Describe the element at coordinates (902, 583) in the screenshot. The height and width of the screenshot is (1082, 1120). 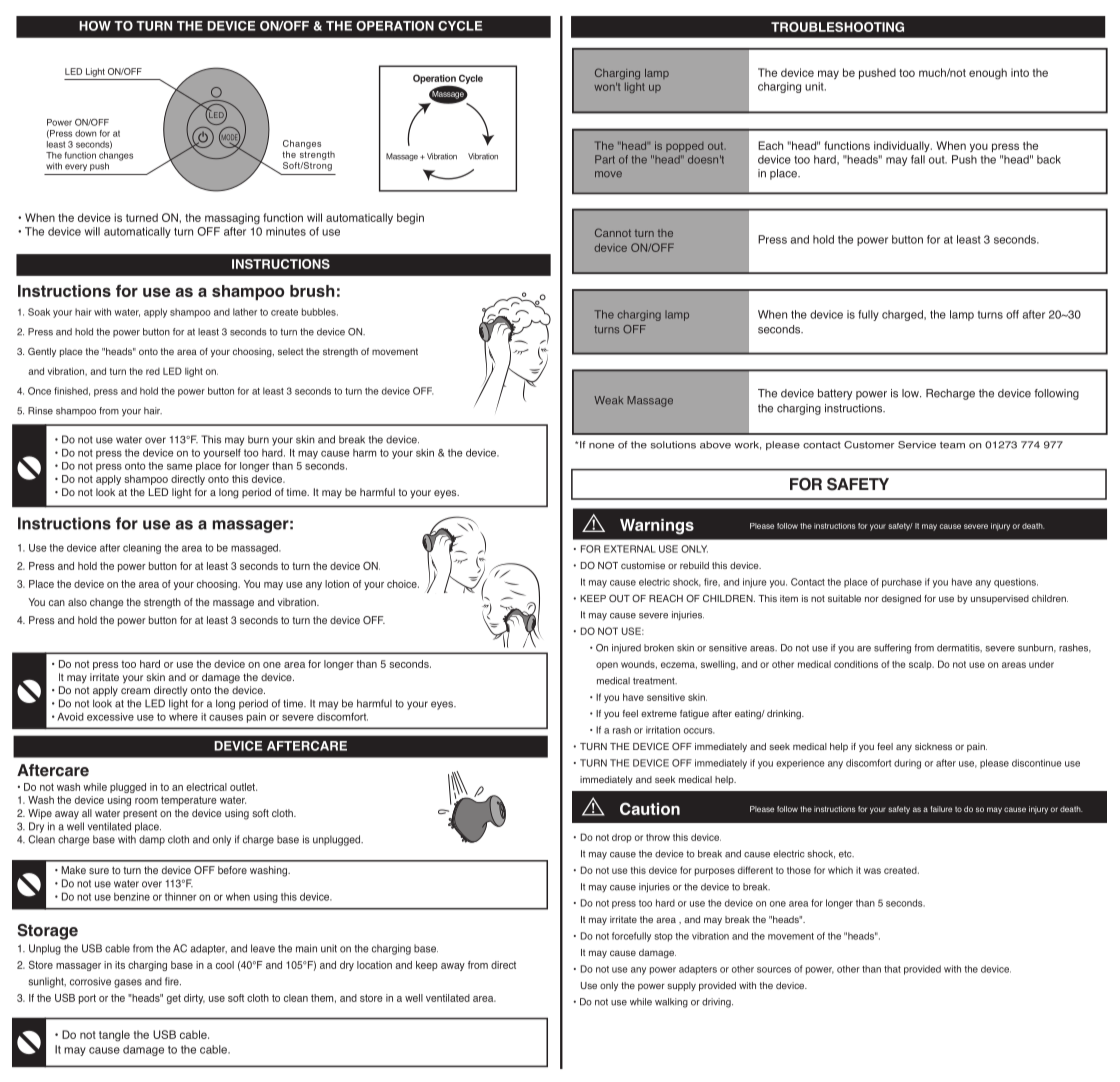
I see `purchase` at that location.
